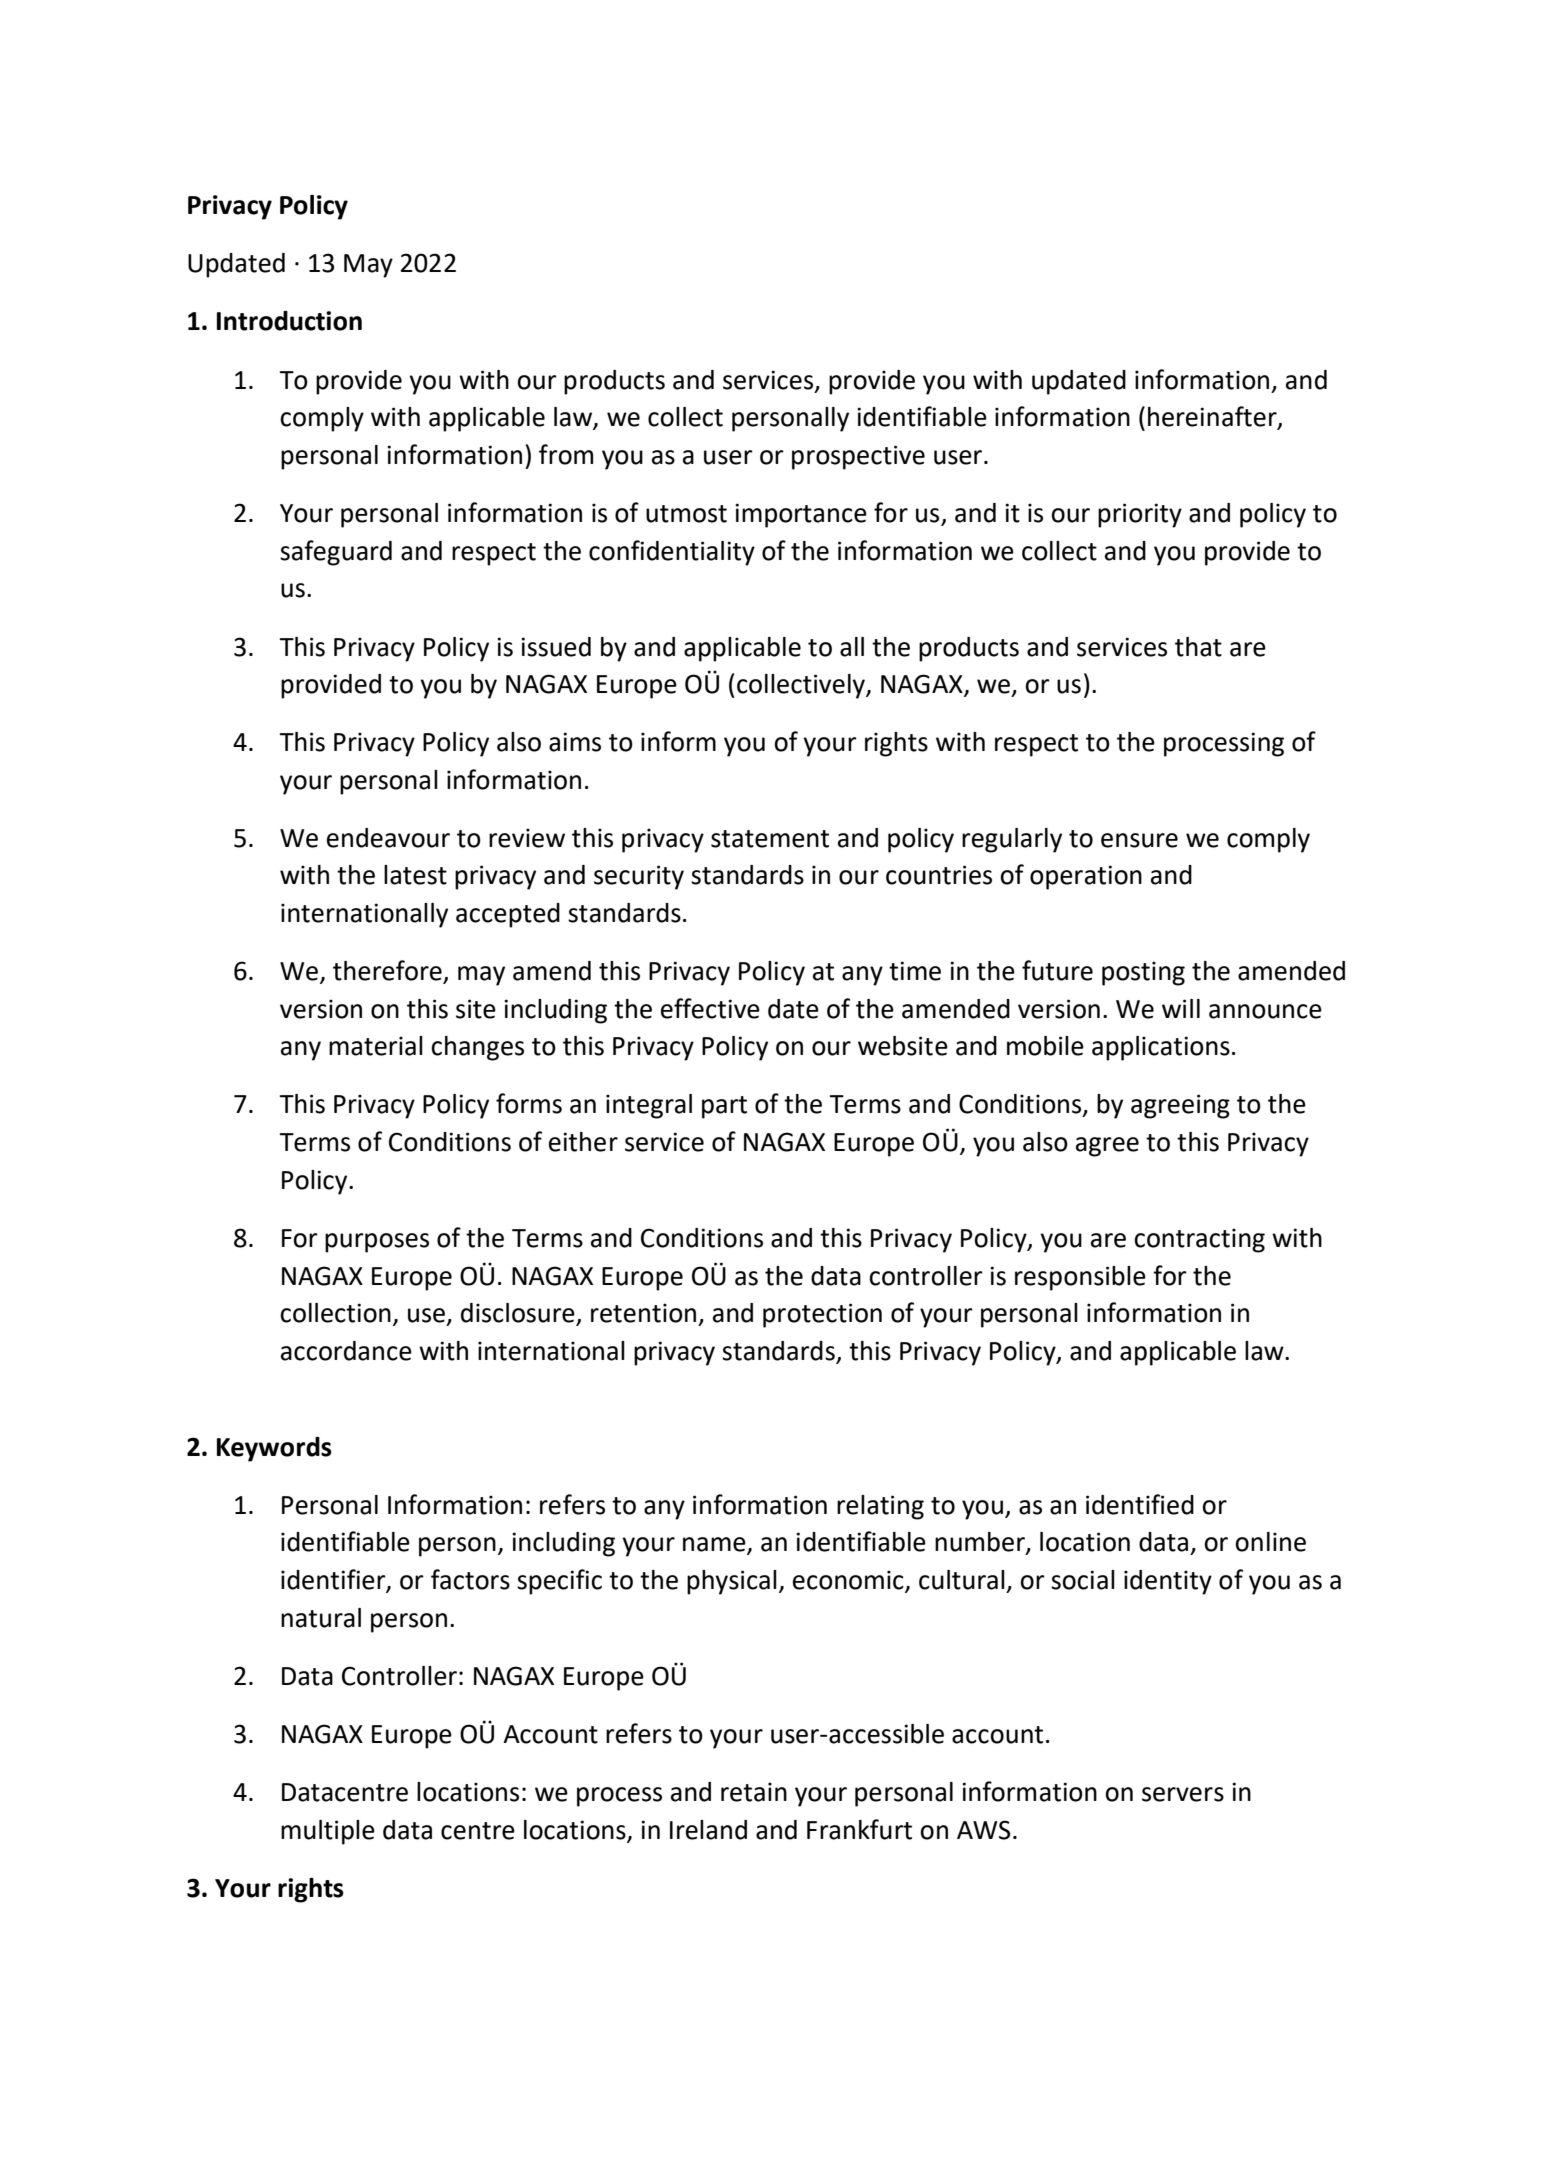  I want to click on that, so click(1198, 647).
